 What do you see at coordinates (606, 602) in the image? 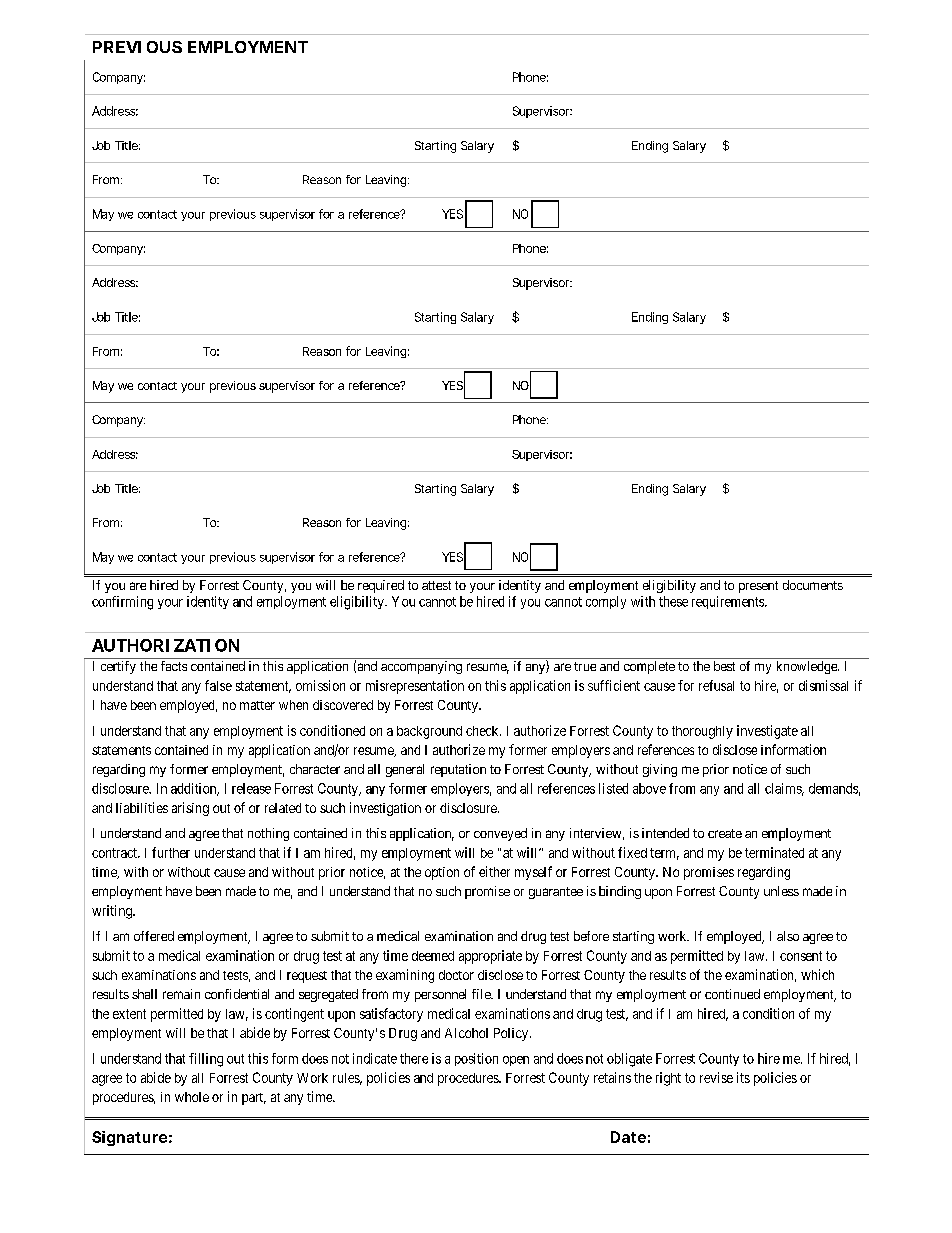
I see `comply` at bounding box center [606, 602].
